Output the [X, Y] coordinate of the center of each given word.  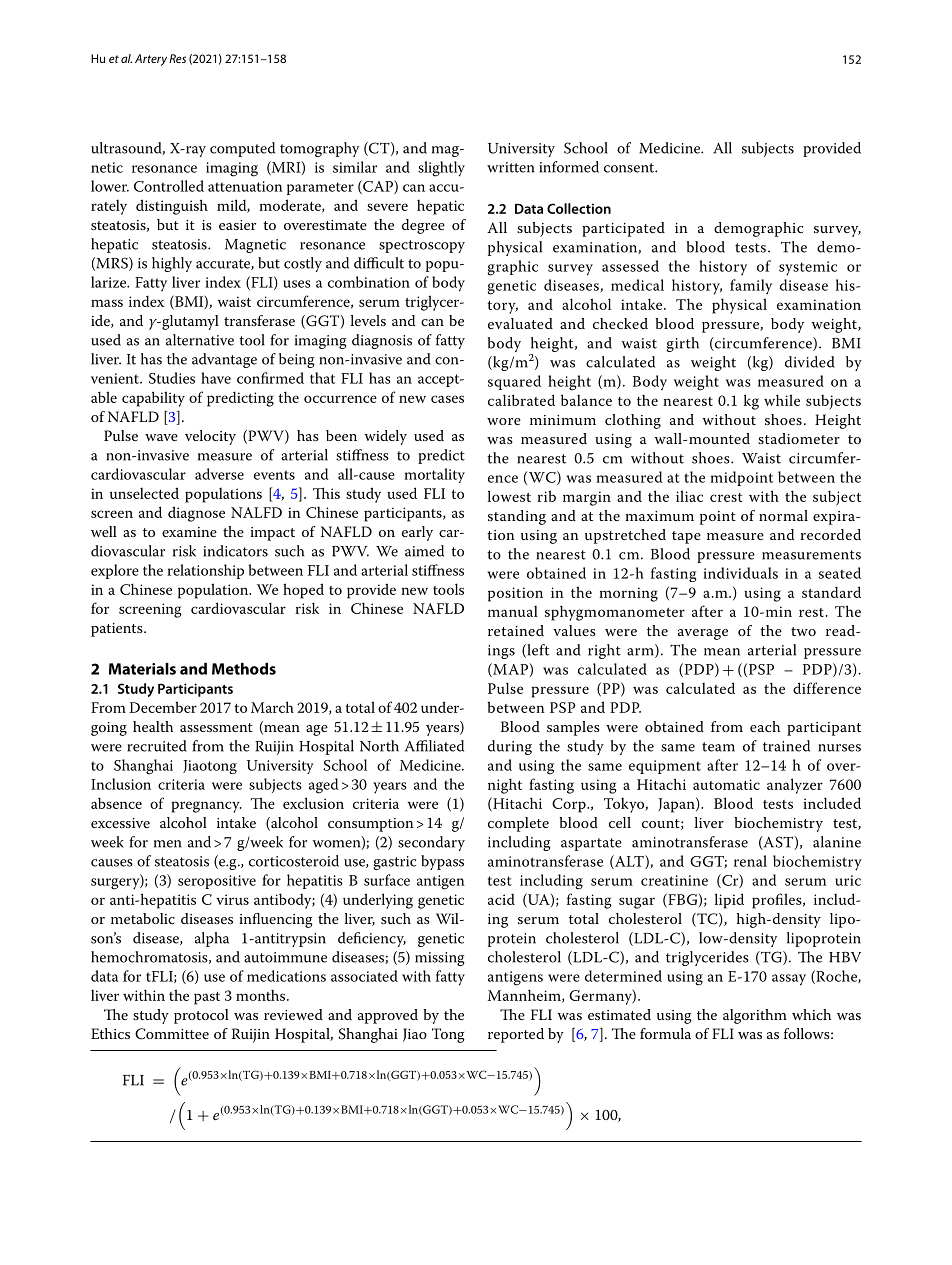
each [765, 726]
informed [569, 167]
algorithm [755, 1016]
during [510, 747]
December [163, 707]
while [782, 400]
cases [447, 399]
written [510, 167]
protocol [201, 1016]
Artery [151, 60]
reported [516, 1035]
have [216, 378]
